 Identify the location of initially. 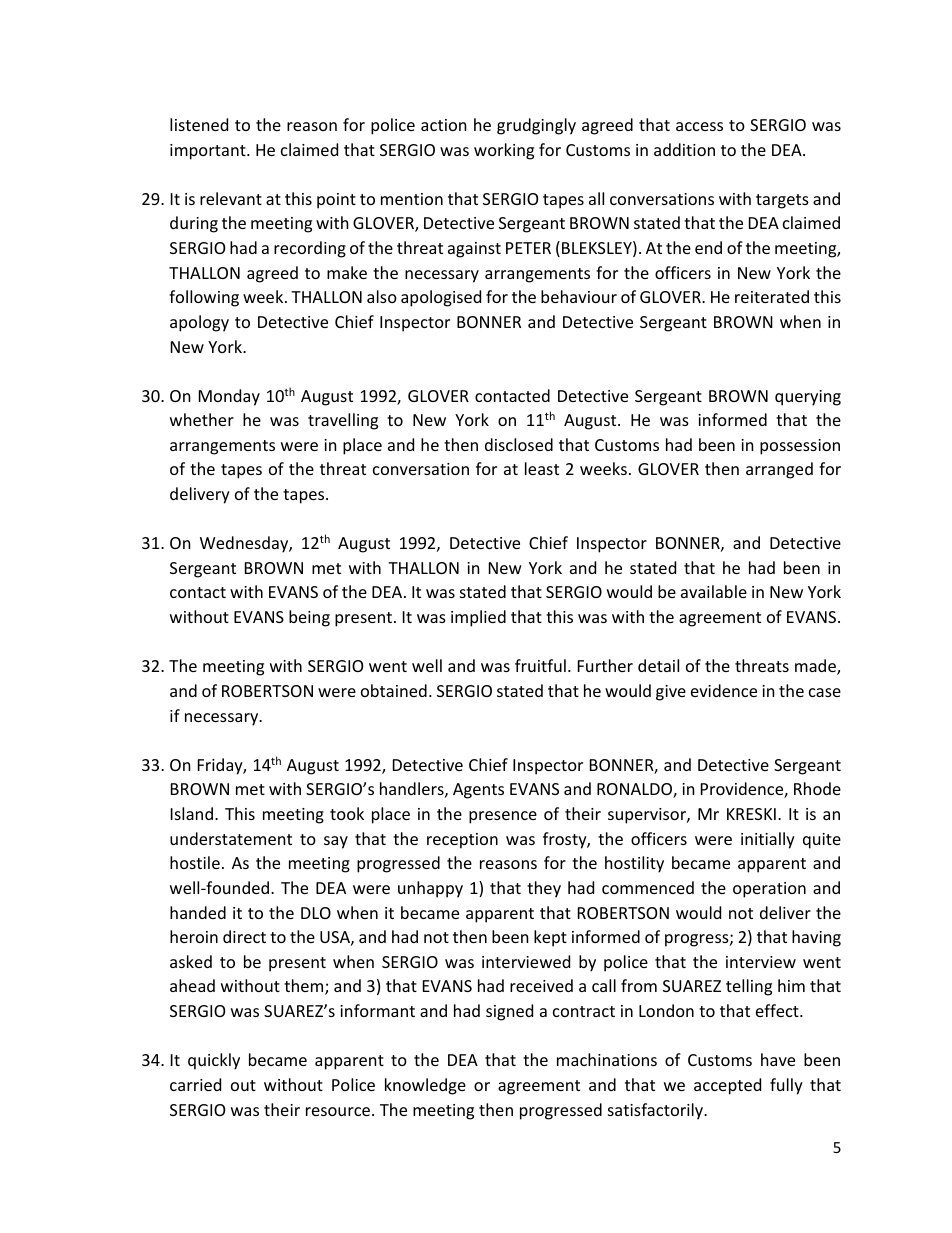
(768, 840).
